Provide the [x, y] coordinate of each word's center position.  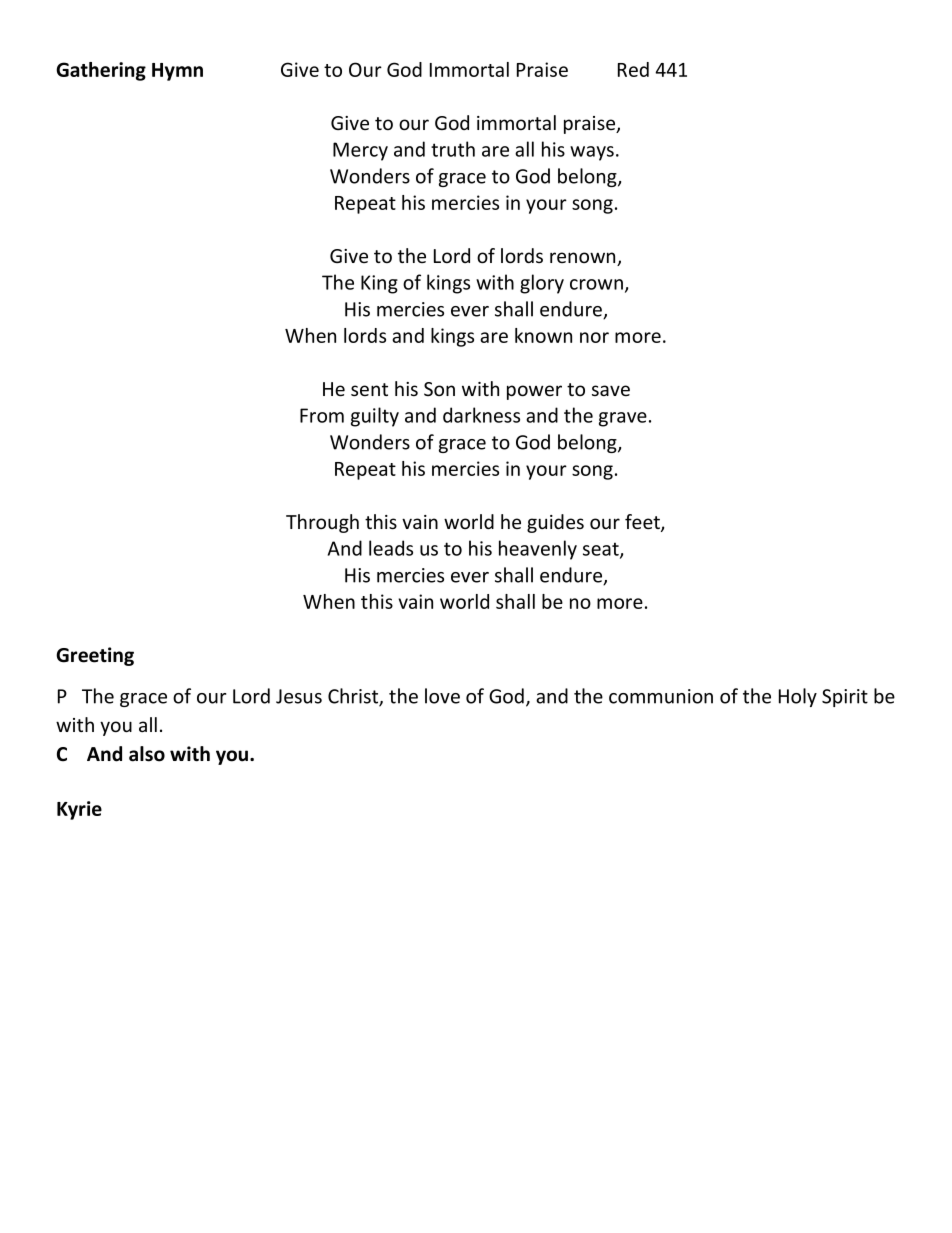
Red [633, 69]
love [442, 696]
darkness [481, 415]
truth [453, 149]
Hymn [177, 72]
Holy [798, 697]
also [147, 754]
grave [623, 419]
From [322, 415]
